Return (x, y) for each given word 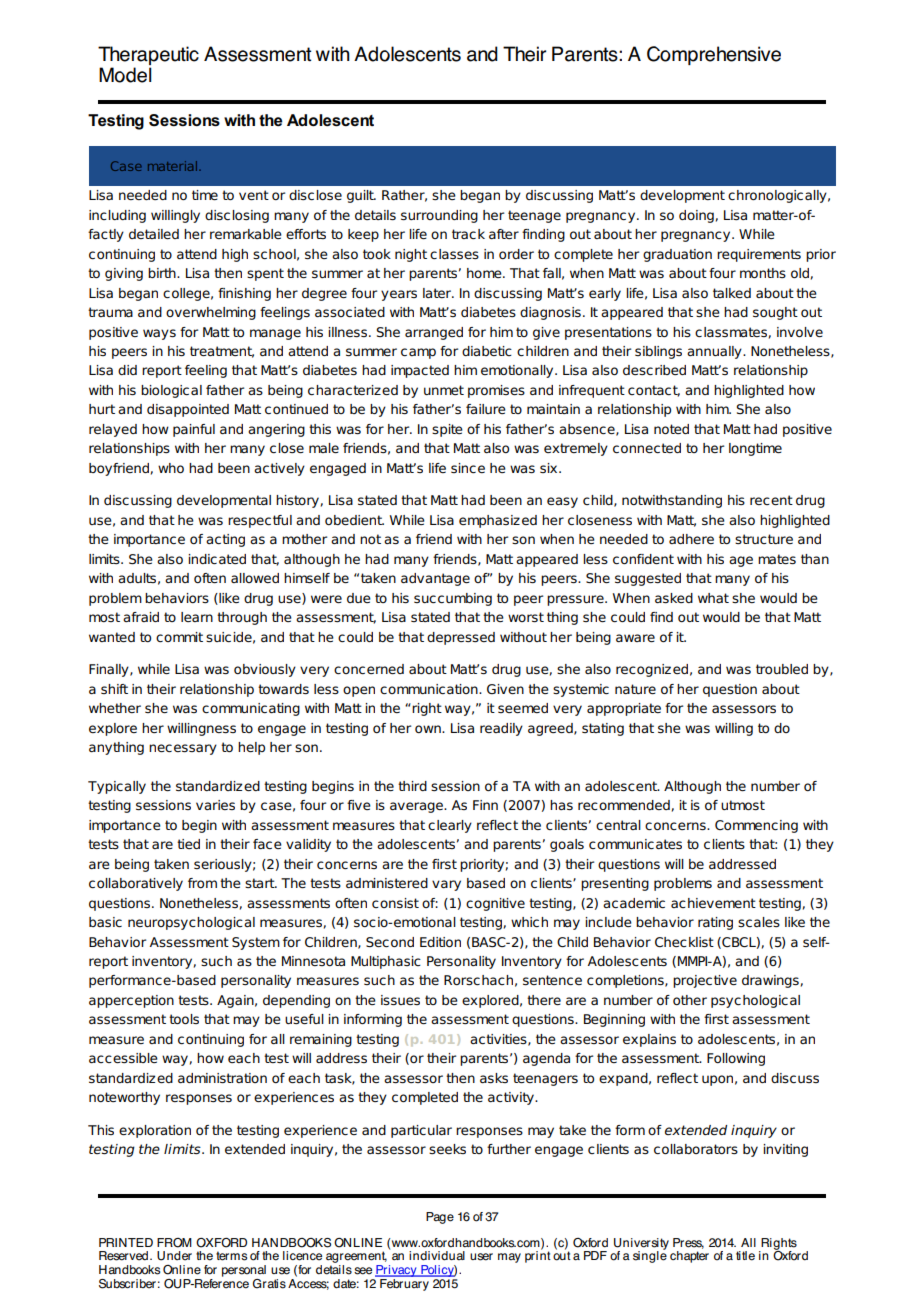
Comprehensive (714, 55)
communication (430, 689)
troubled (782, 669)
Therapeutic (148, 57)
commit (179, 637)
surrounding (439, 216)
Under (174, 1256)
